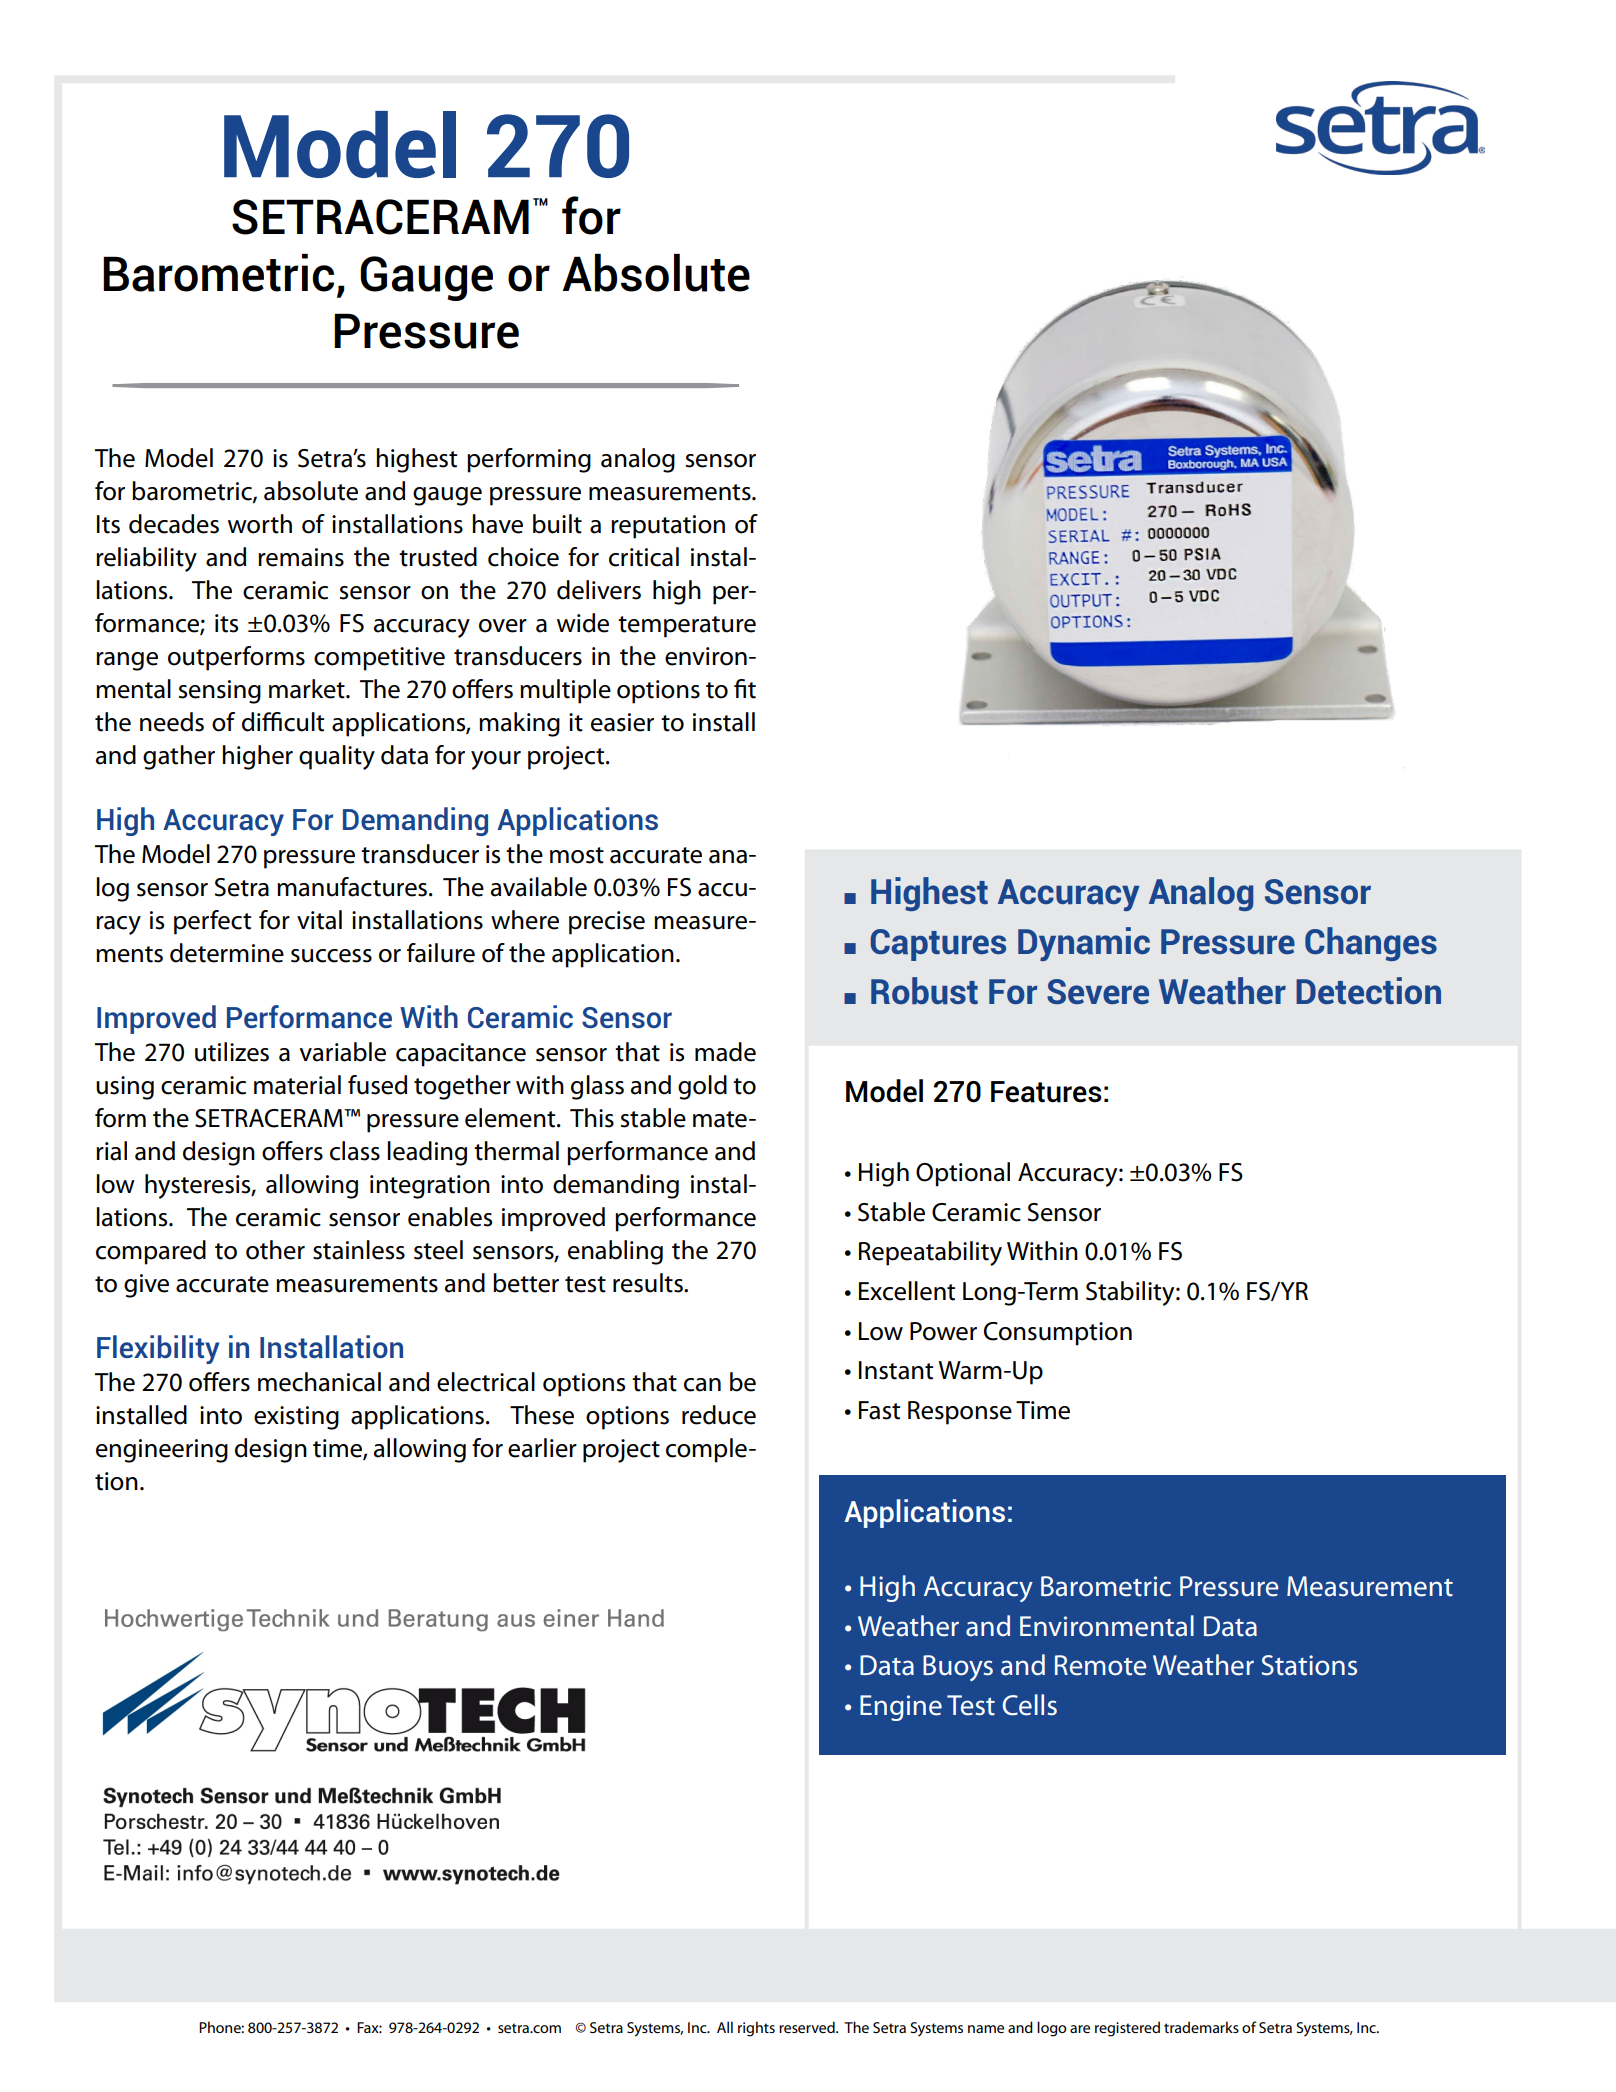 The image size is (1616, 2092). I want to click on precise, so click(607, 923).
